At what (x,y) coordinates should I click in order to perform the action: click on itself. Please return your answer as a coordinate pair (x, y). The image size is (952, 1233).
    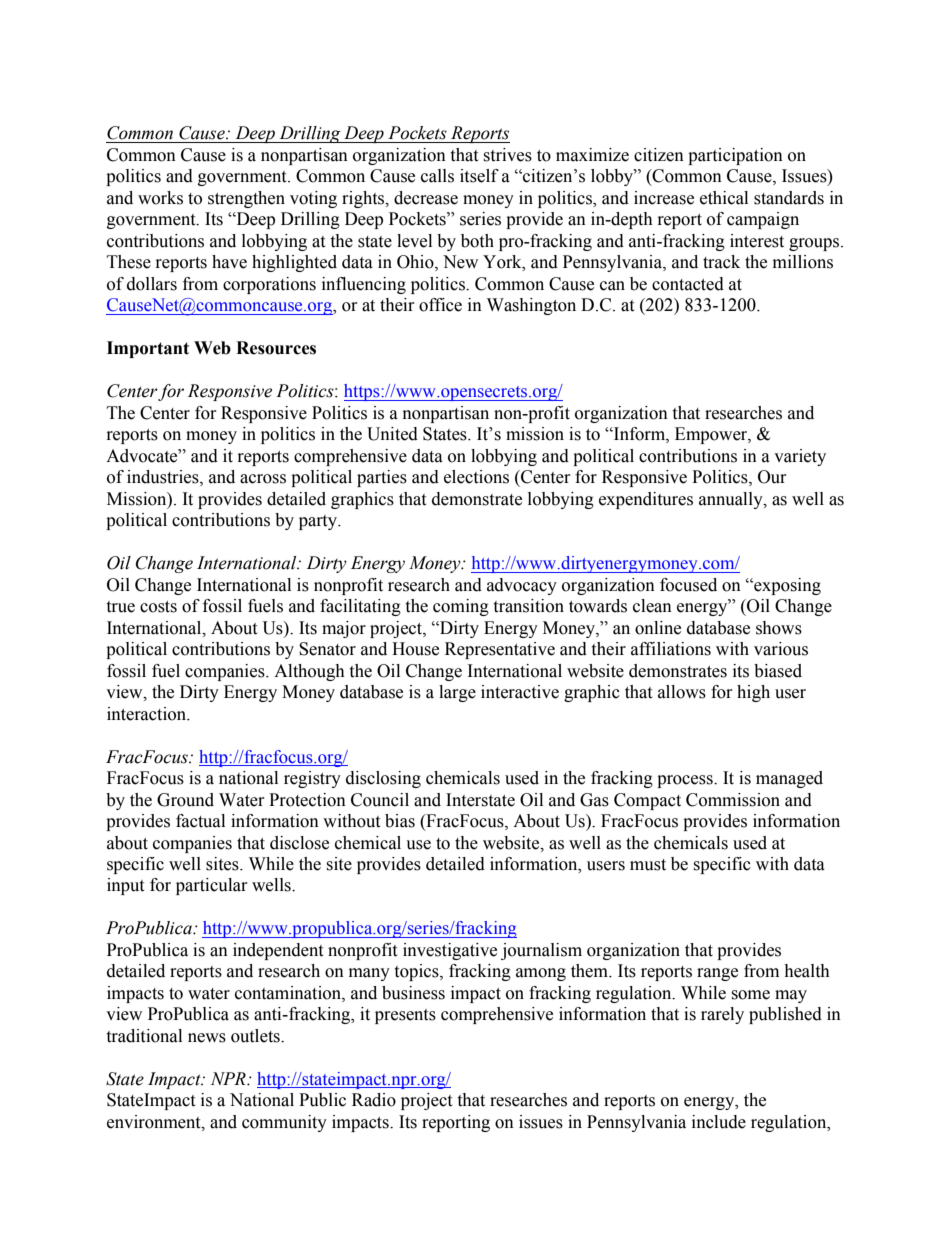
    Looking at the image, I should click on (479, 176).
